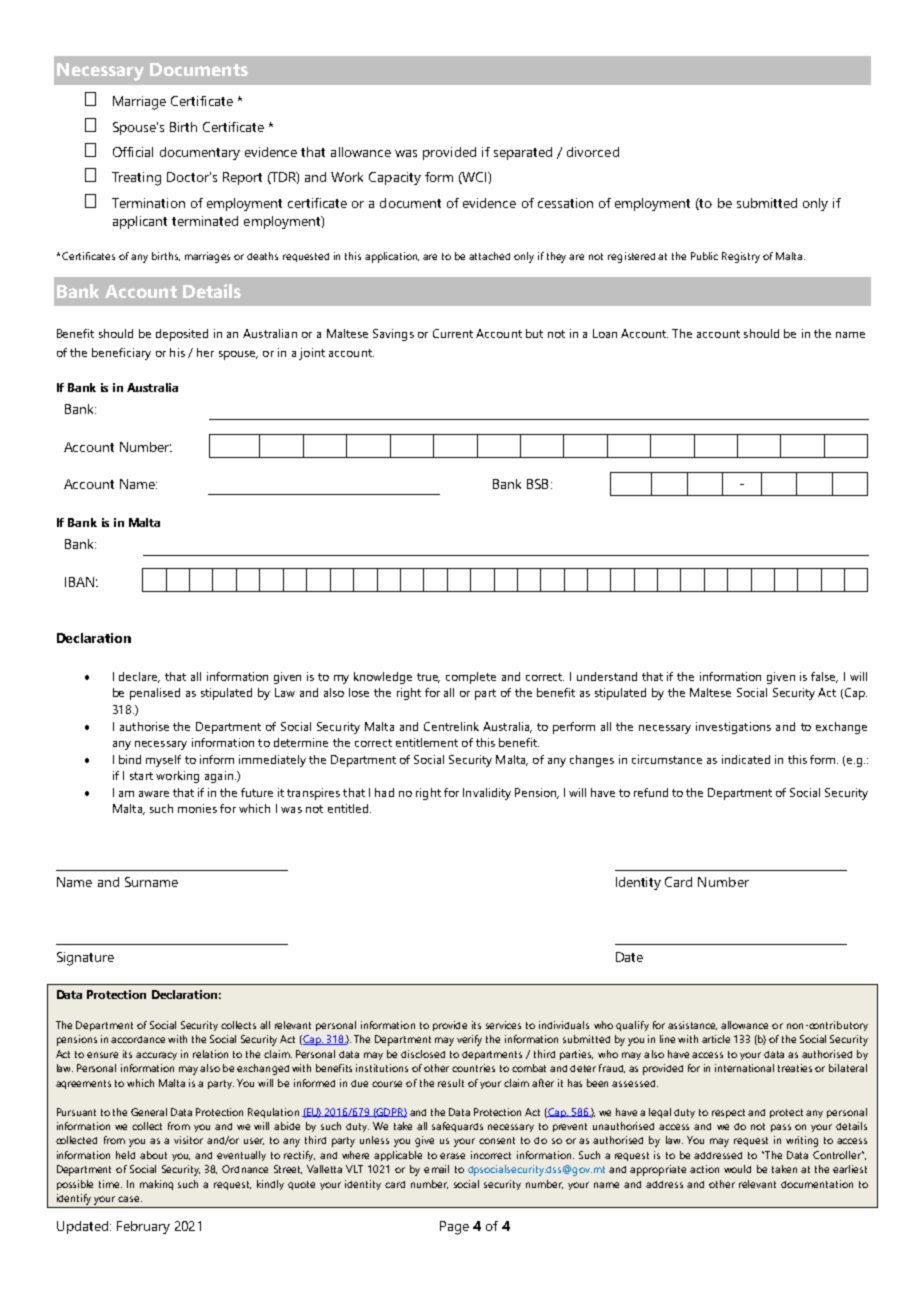 Image resolution: width=924 pixels, height=1308 pixels. I want to click on Registry, so click(741, 257).
